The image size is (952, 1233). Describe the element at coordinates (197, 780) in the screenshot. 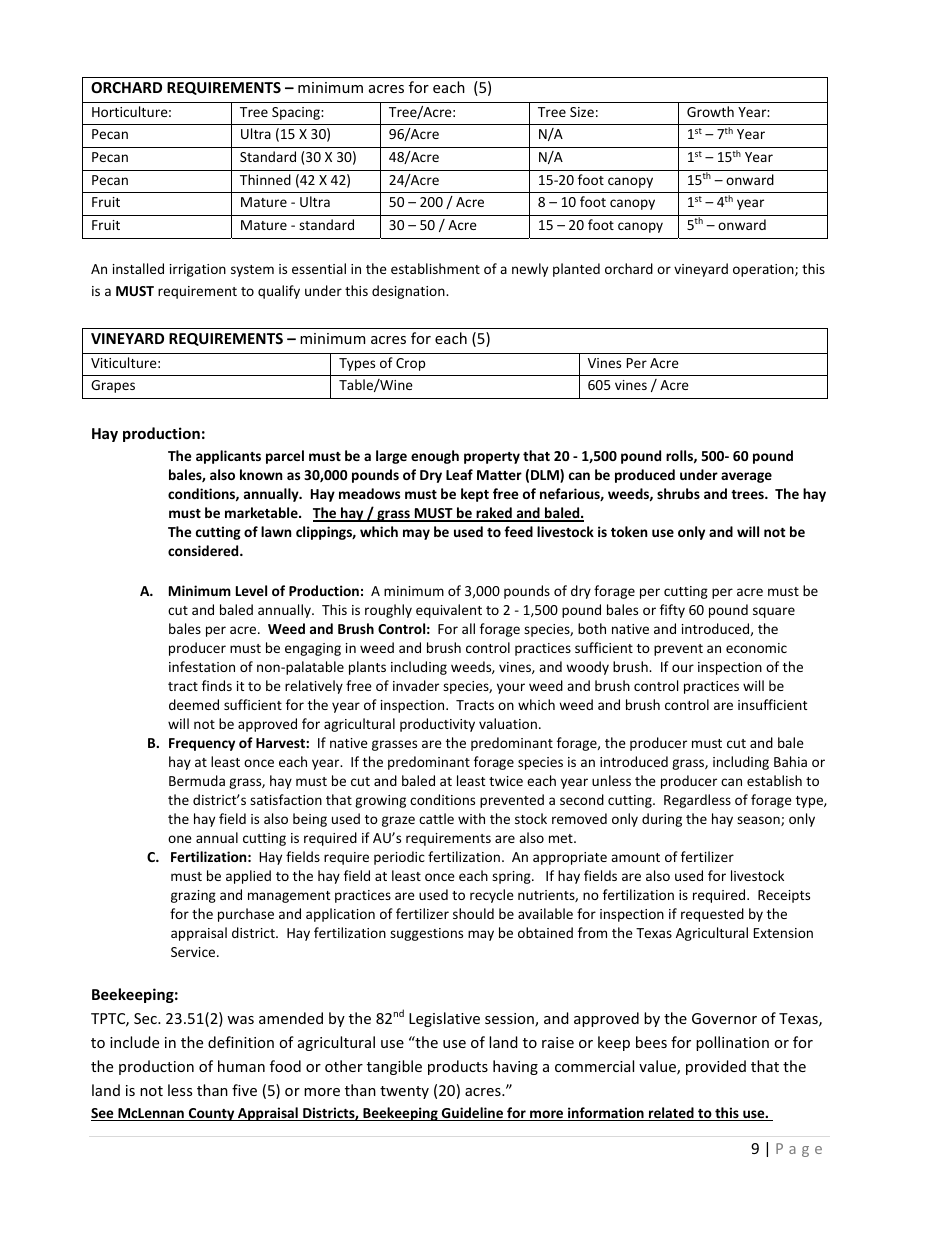

I see `Bermuda` at that location.
